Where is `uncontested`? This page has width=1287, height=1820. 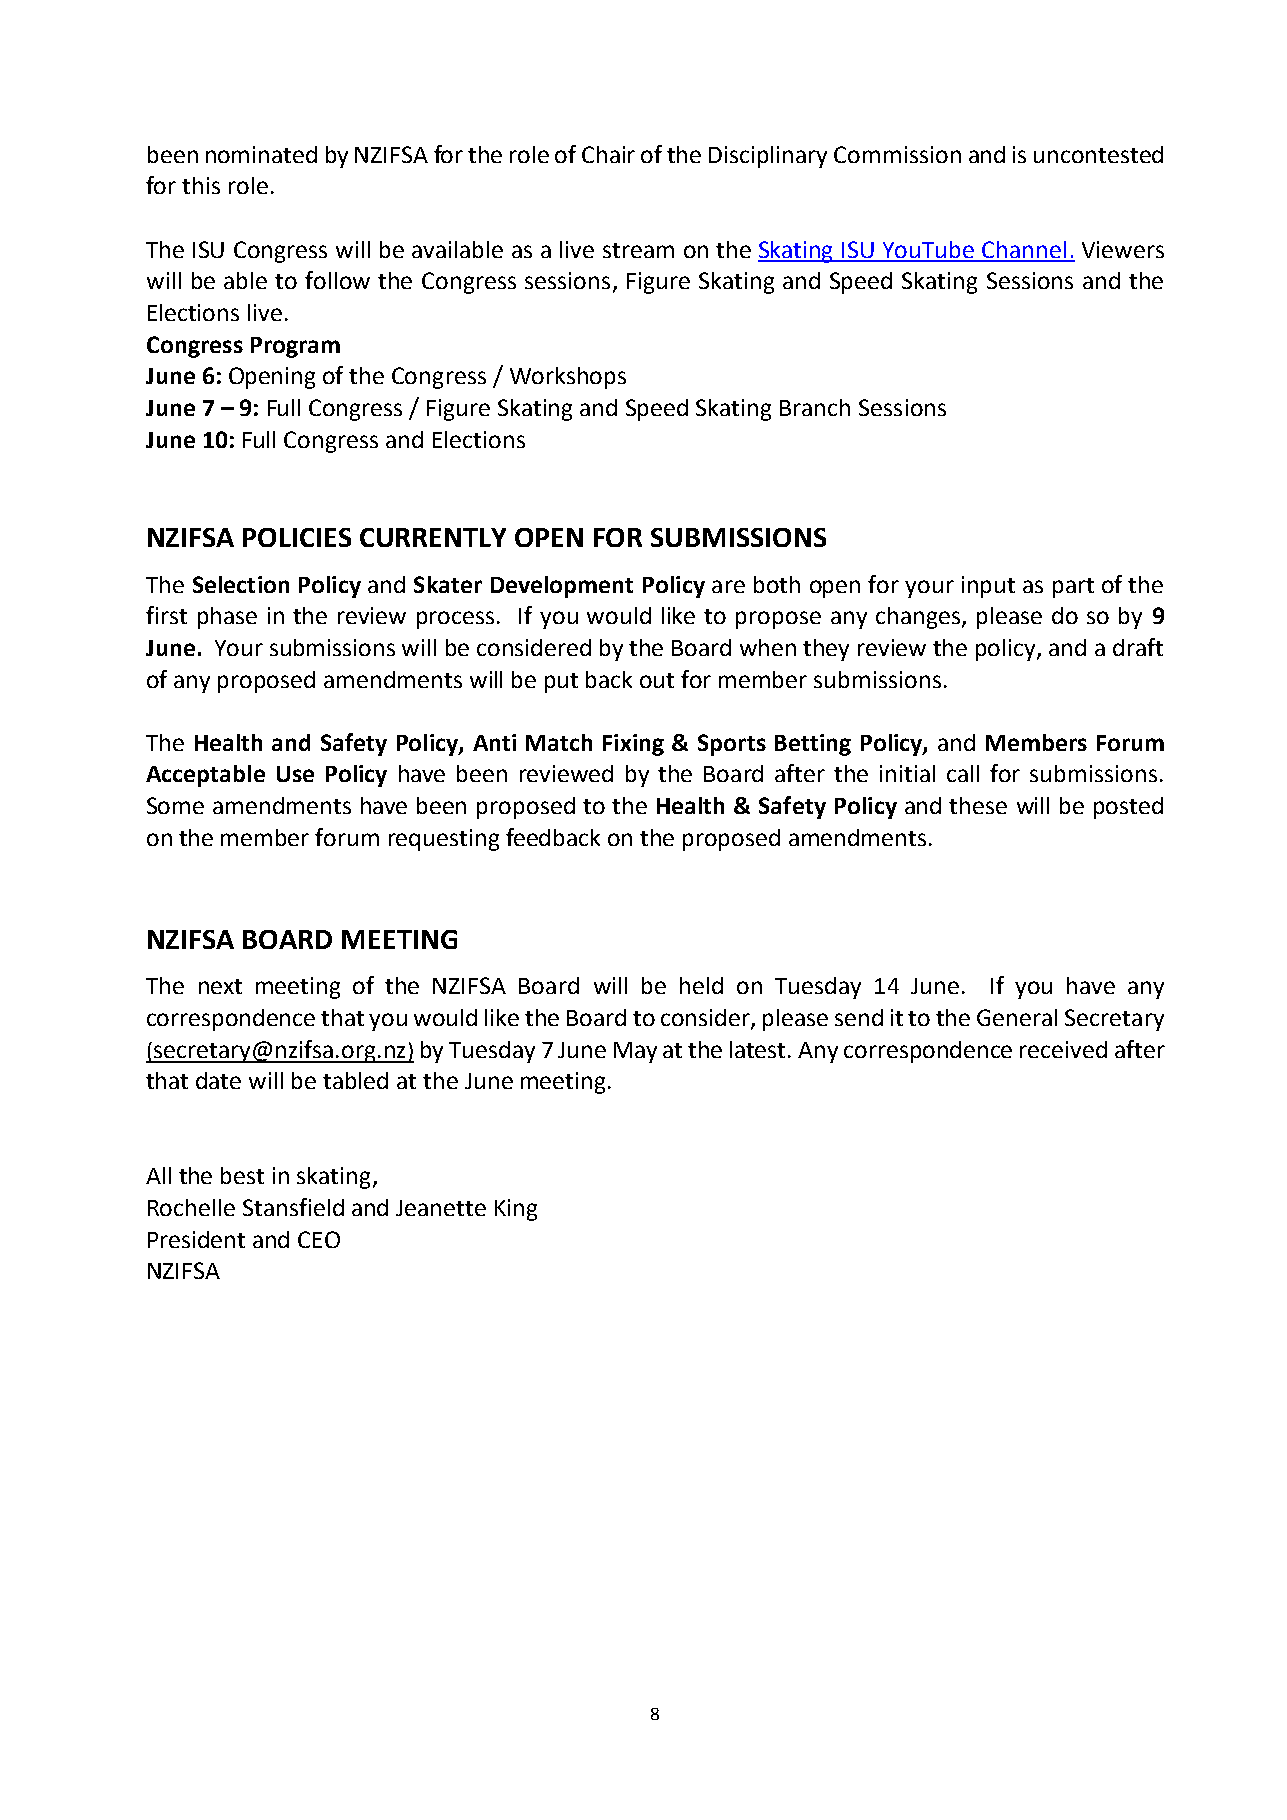 uncontested is located at coordinates (1098, 154).
